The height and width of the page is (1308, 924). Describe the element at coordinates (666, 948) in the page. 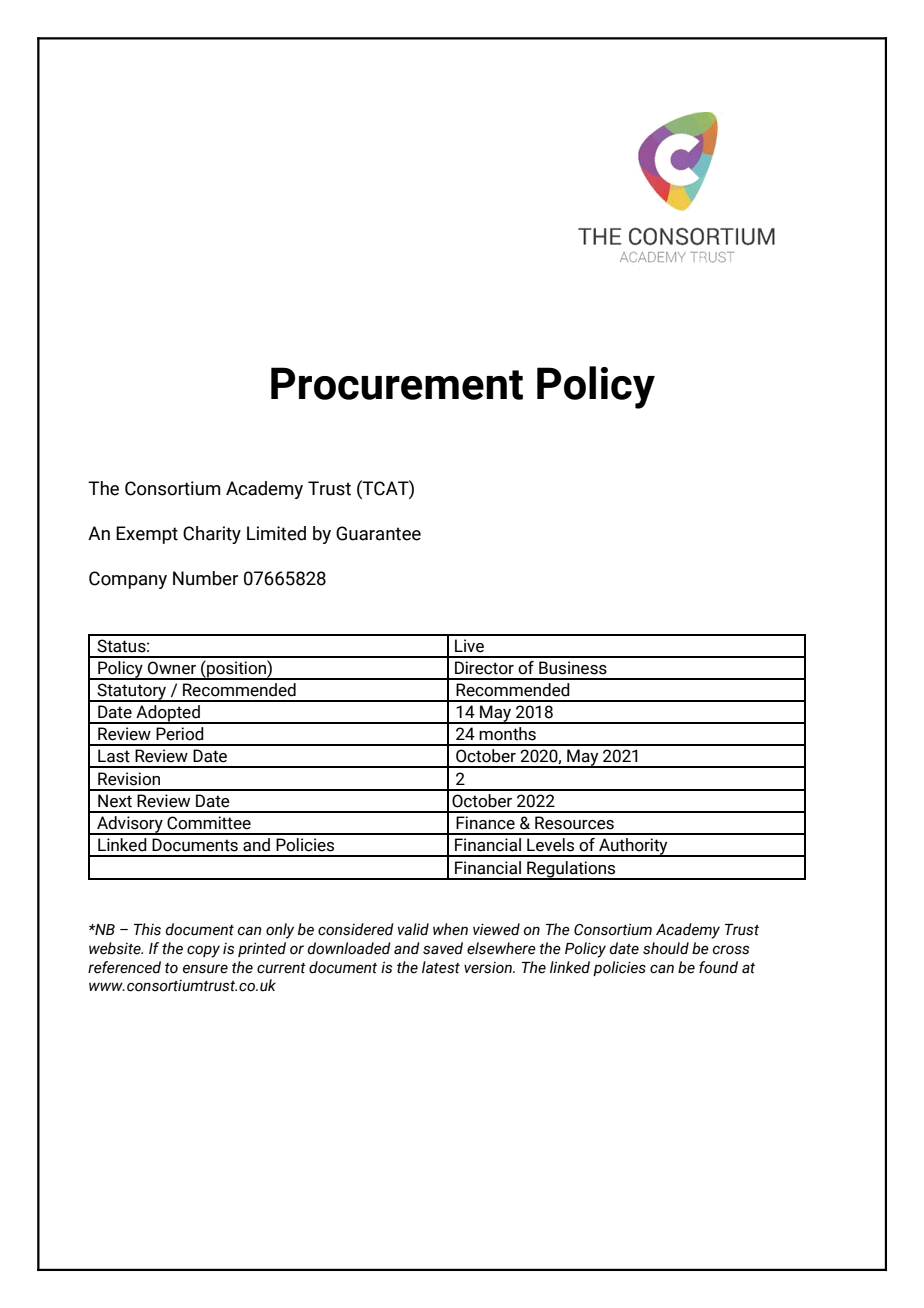

I see `should` at that location.
